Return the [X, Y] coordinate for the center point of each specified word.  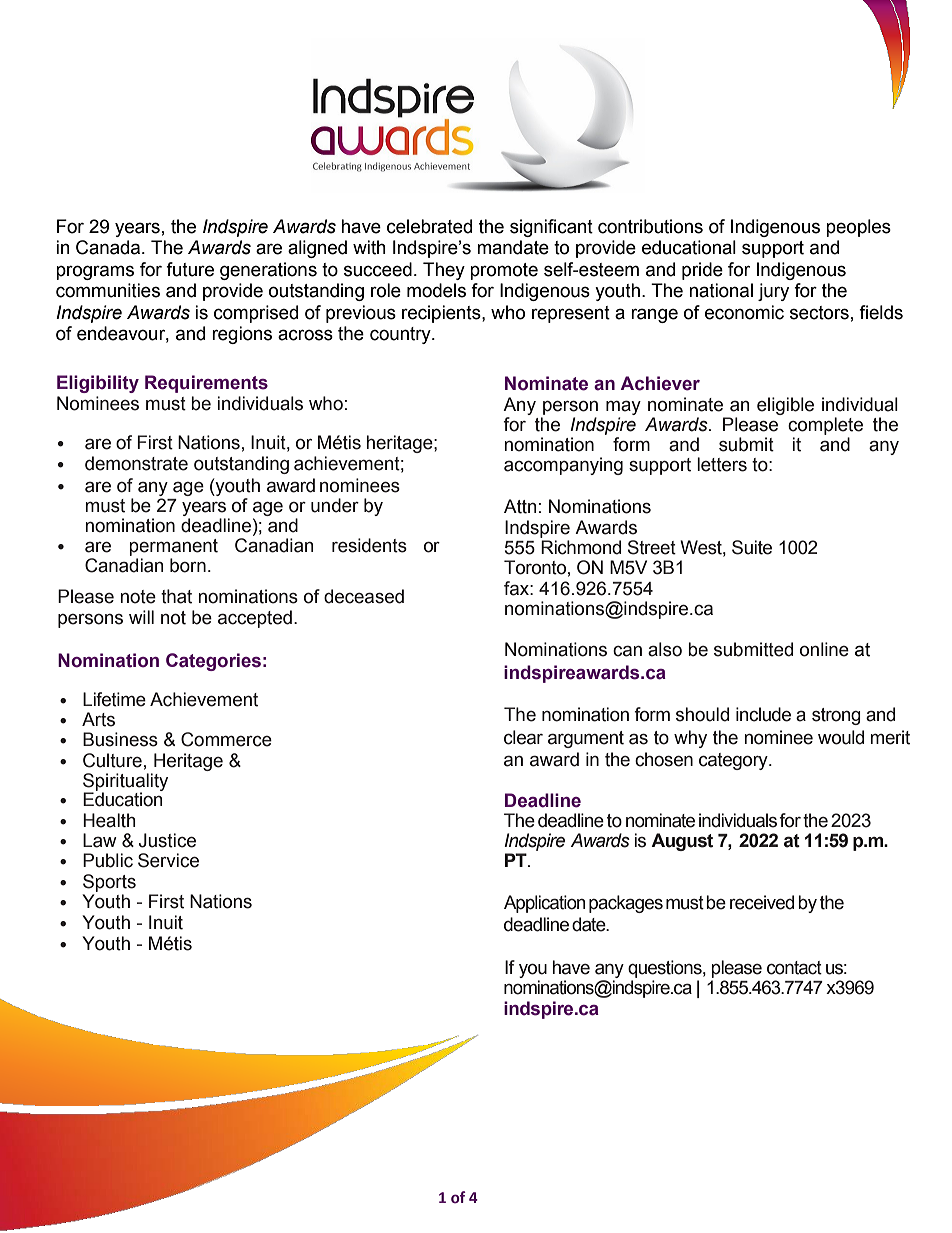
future [190, 269]
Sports [109, 883]
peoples [858, 228]
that [176, 596]
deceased [364, 596]
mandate [513, 247]
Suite [752, 547]
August [682, 842]
